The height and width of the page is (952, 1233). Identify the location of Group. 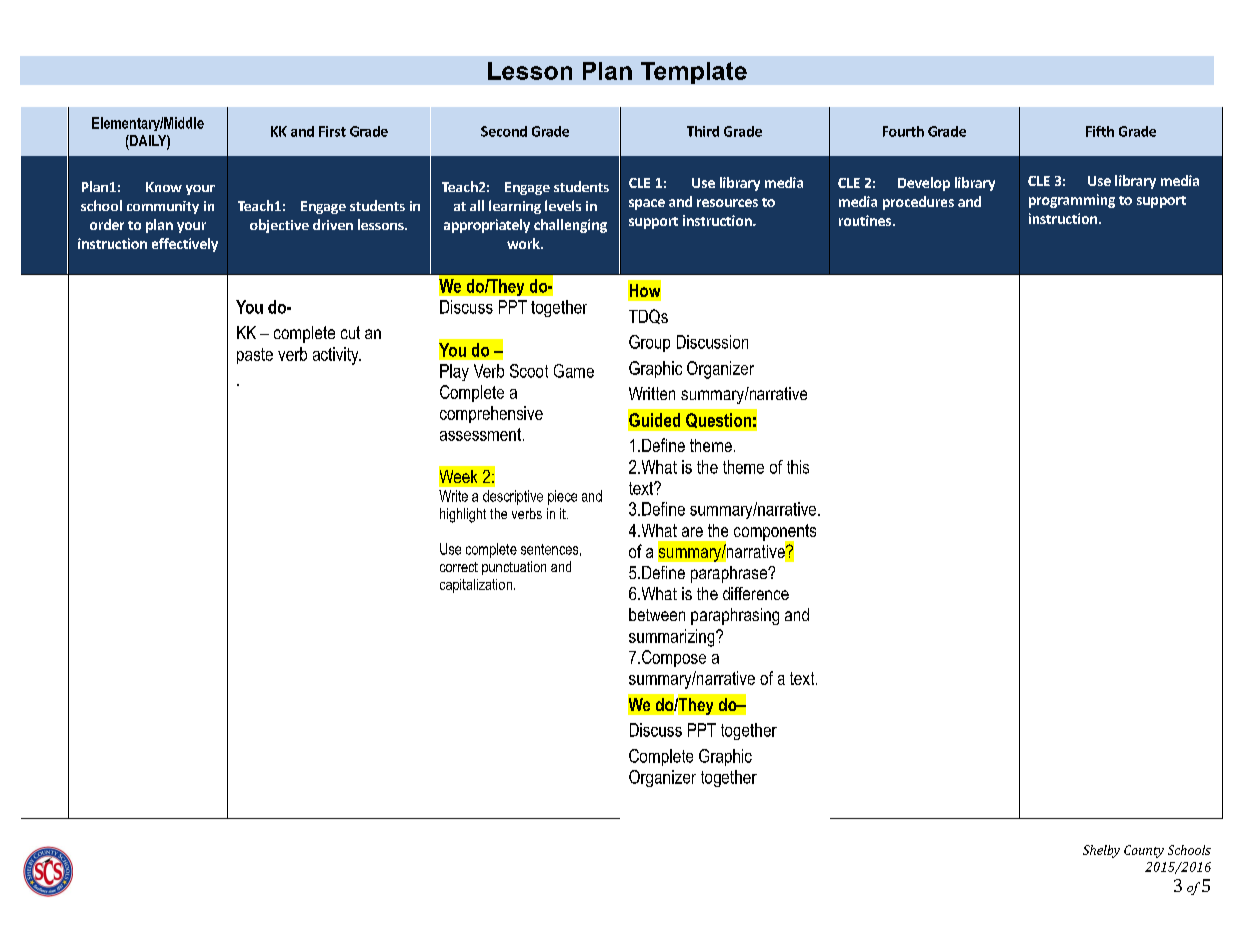
(649, 343).
